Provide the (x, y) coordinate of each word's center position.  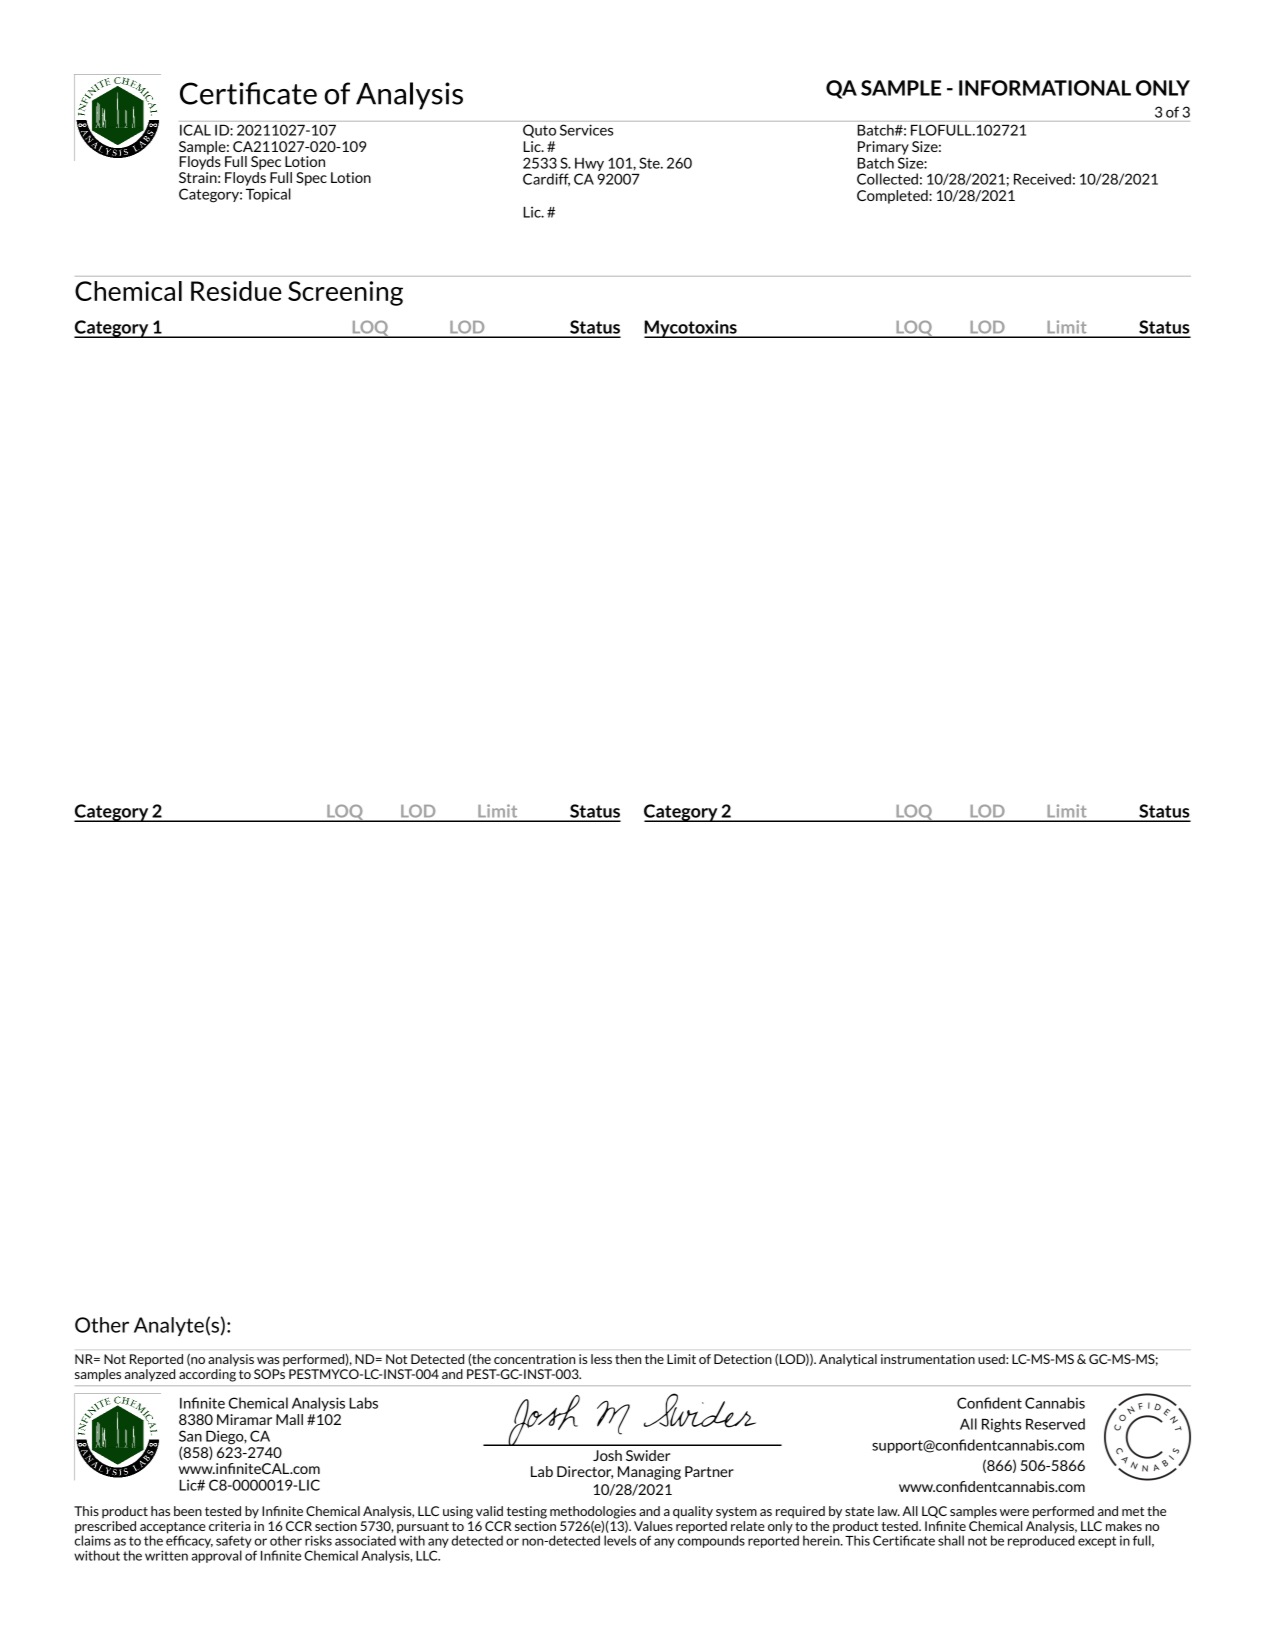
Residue (236, 291)
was (268, 1360)
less (601, 1359)
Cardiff (546, 180)
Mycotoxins (691, 329)
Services (586, 130)
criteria (230, 1526)
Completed (893, 197)
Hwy (589, 164)
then (628, 1359)
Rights (1001, 1425)
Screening (345, 293)
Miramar (244, 1419)
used (992, 1359)
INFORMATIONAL (1045, 88)
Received (1042, 179)
